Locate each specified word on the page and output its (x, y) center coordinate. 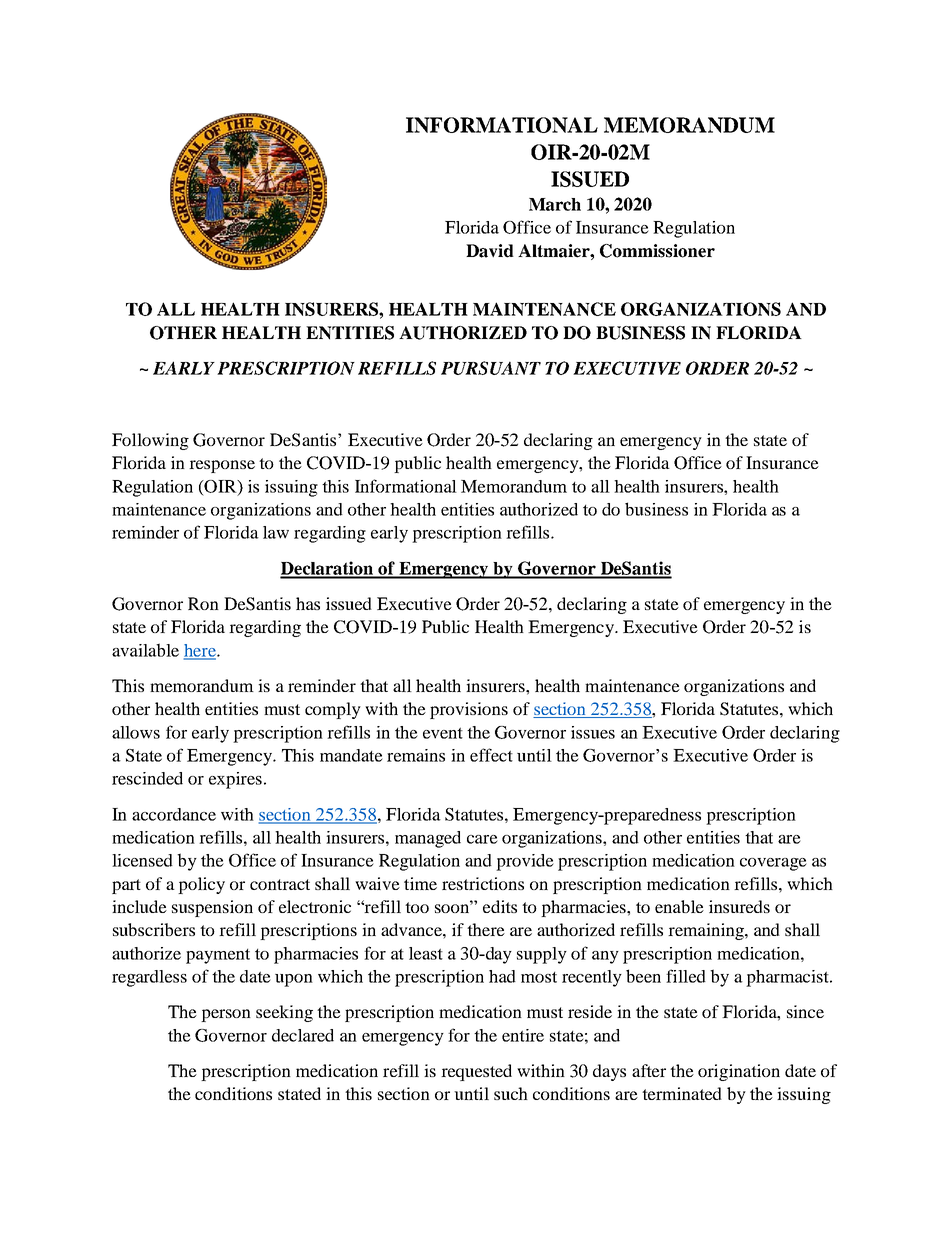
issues (593, 732)
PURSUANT (491, 368)
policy (201, 885)
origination (739, 1072)
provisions (469, 710)
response (222, 466)
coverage (773, 864)
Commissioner (657, 251)
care (482, 839)
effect (491, 755)
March (555, 204)
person (226, 1015)
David (490, 251)
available (145, 650)
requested (476, 1072)
